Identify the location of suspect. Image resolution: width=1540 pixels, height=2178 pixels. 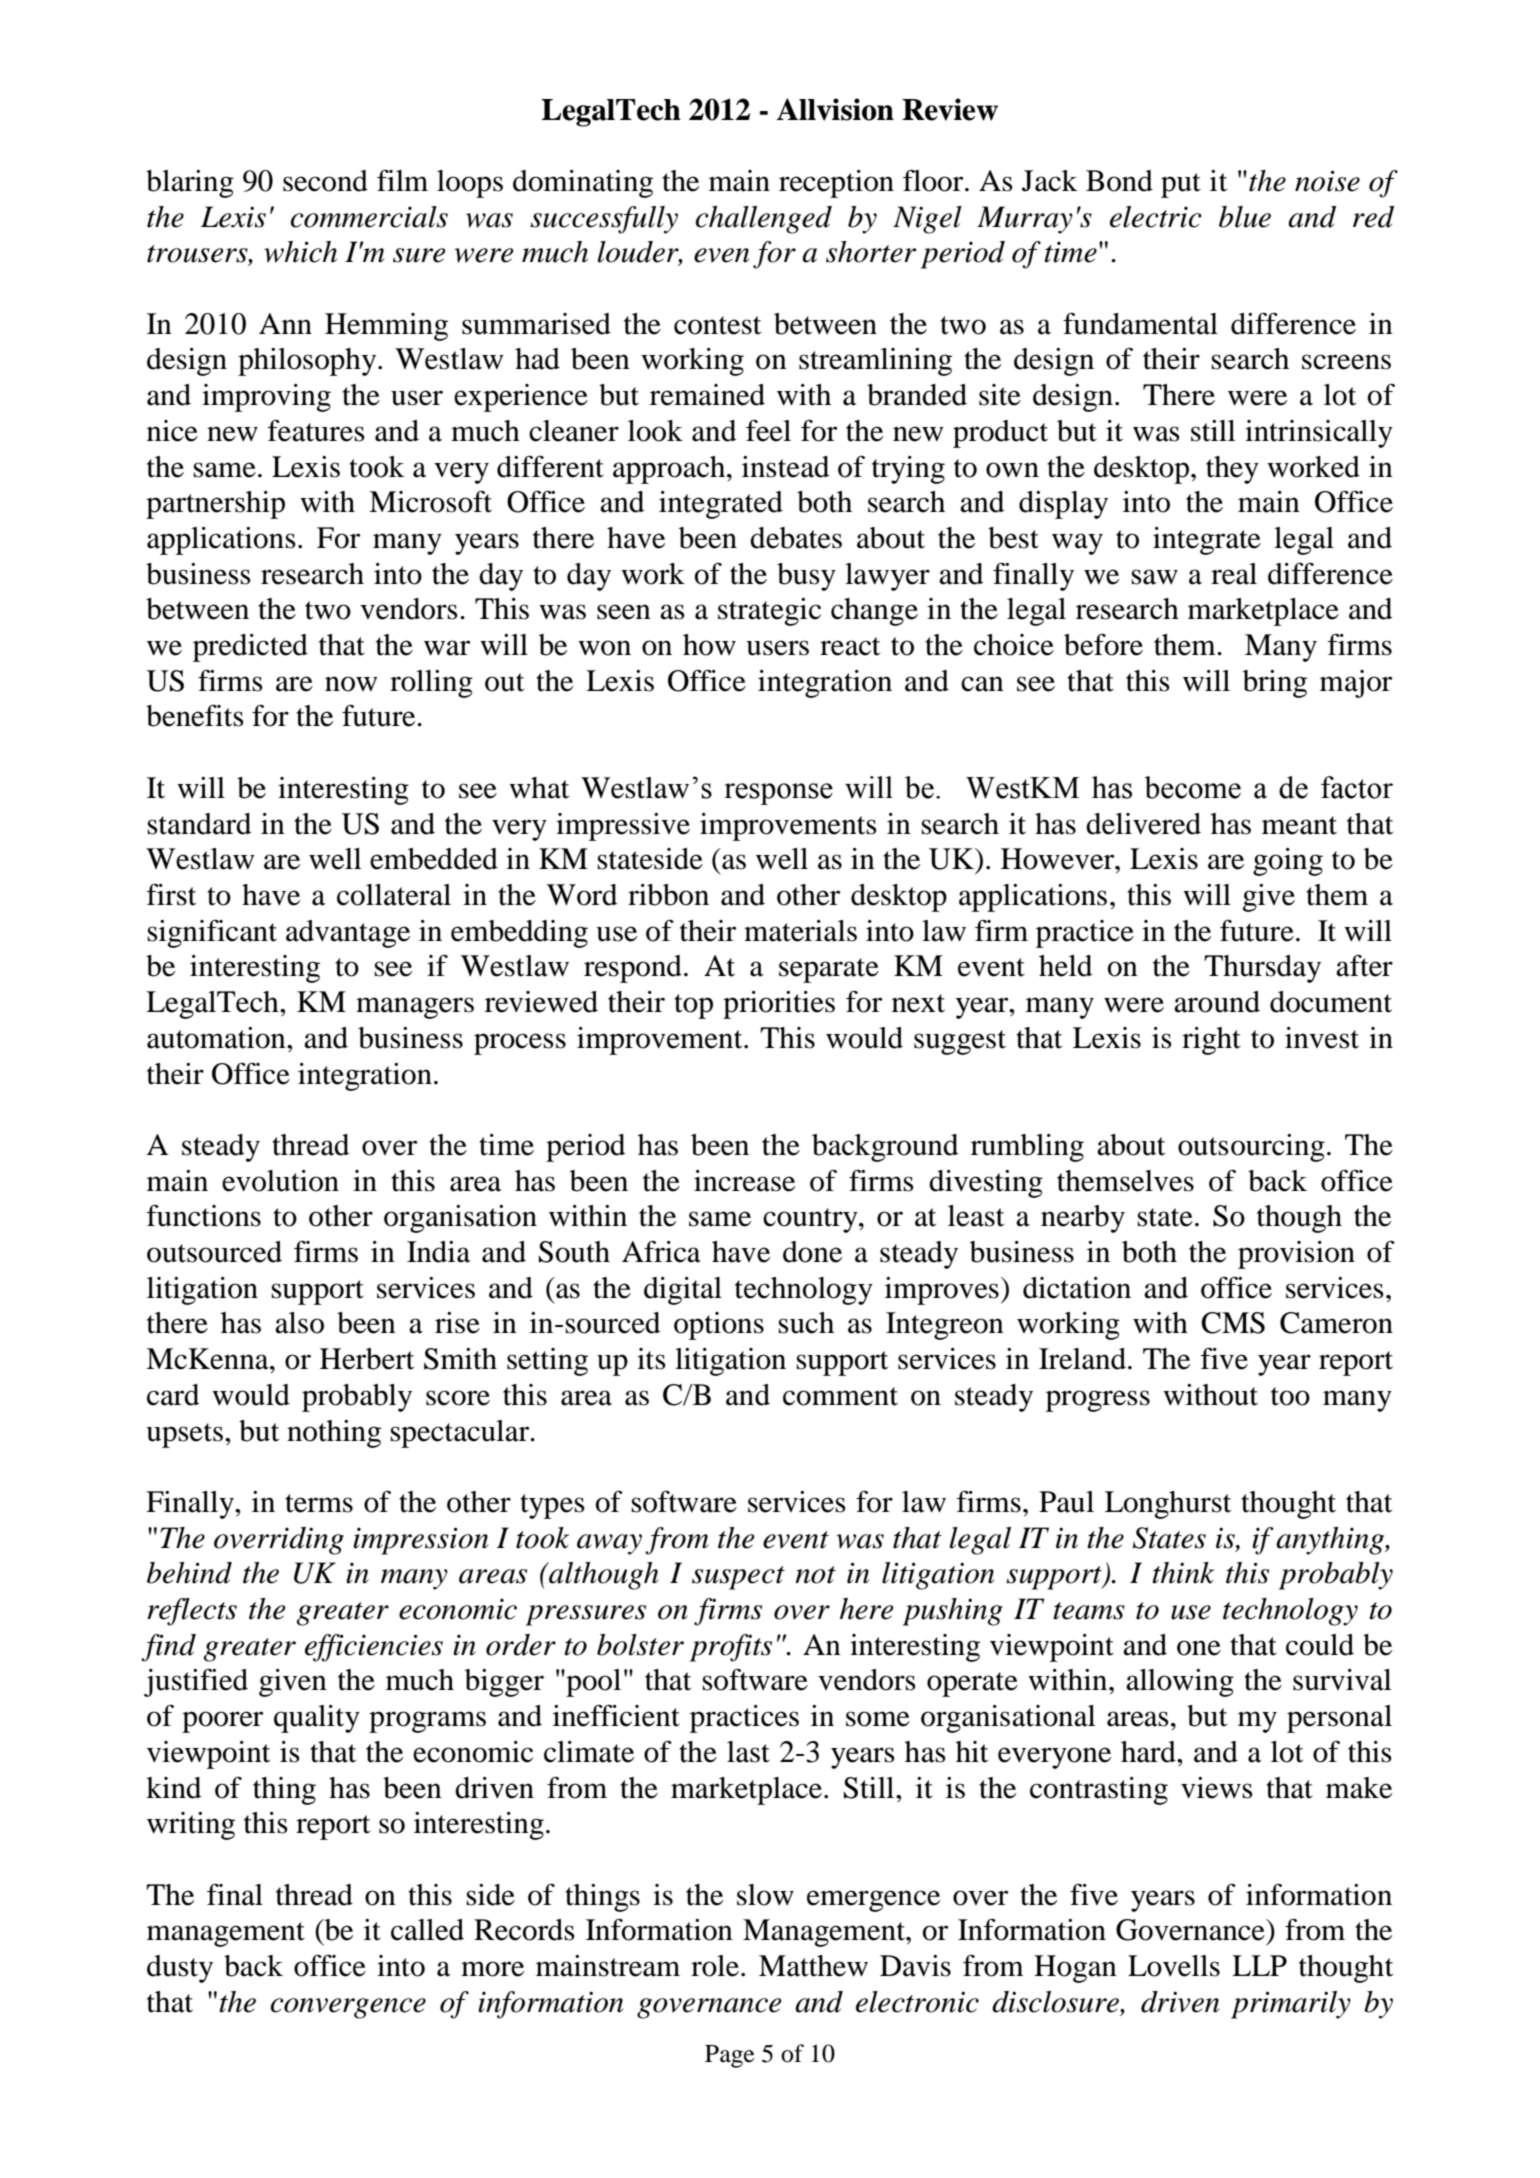
(738, 1578).
